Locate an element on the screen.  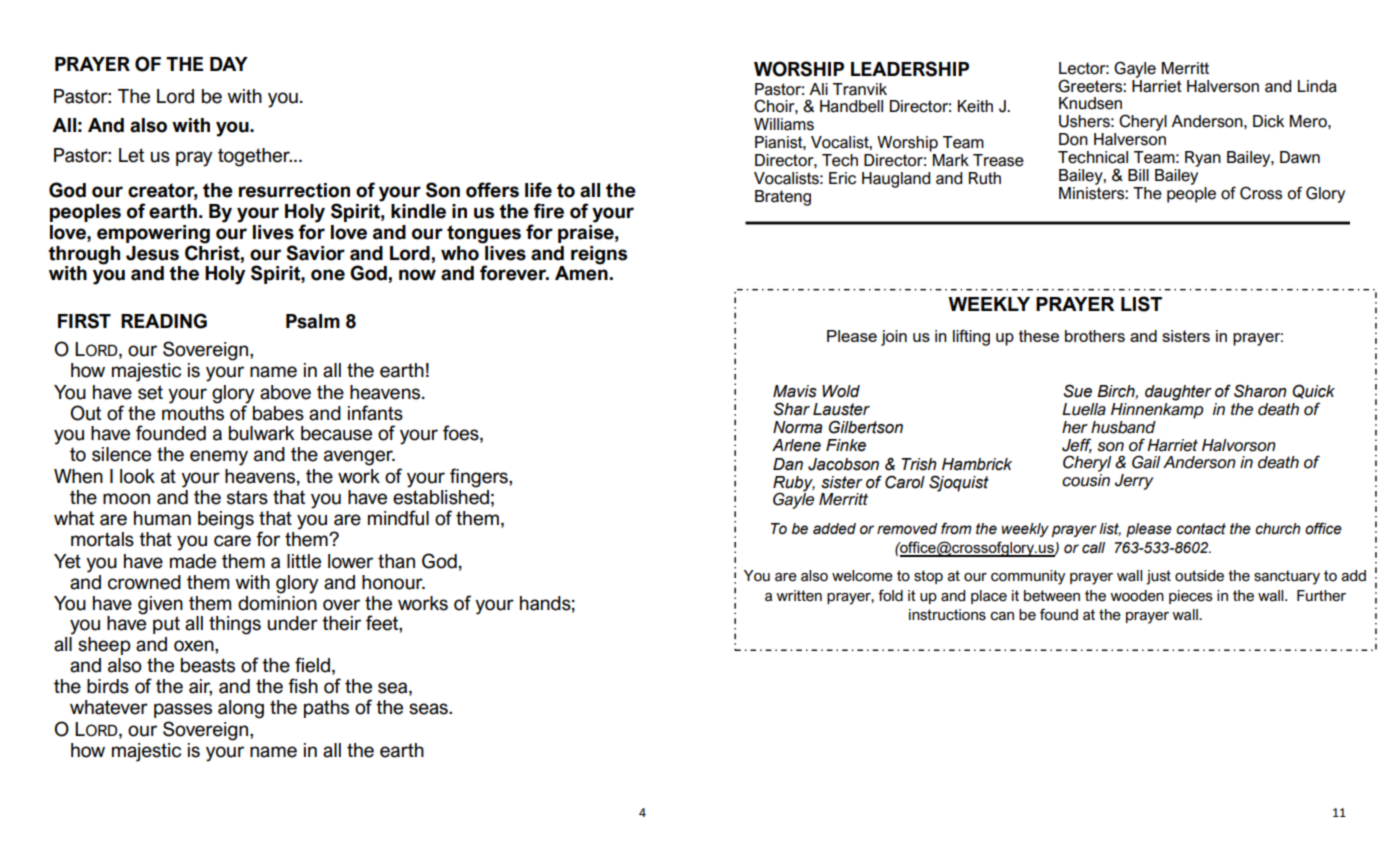
Handbell is located at coordinates (851, 106).
